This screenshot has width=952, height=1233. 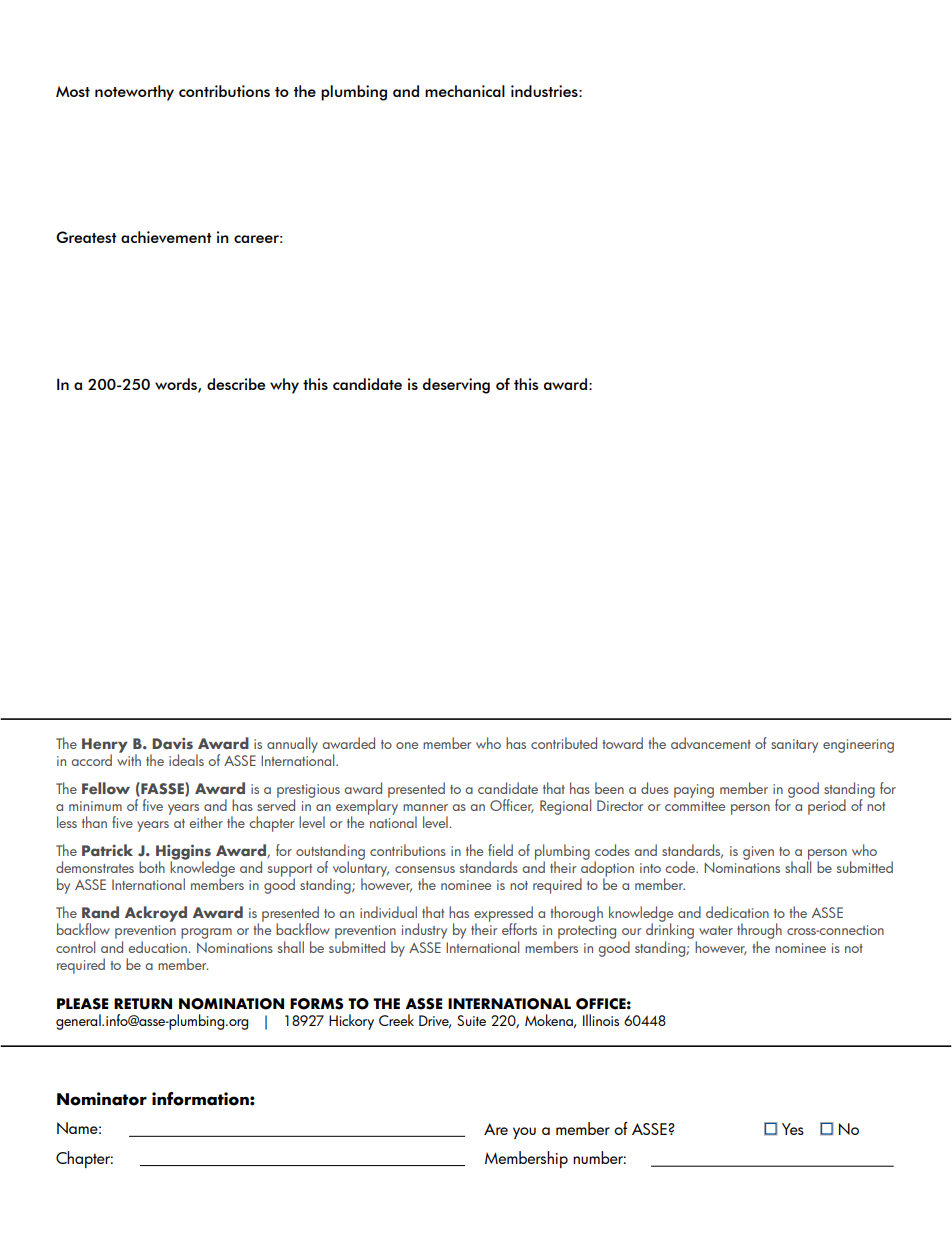 I want to click on manner, so click(x=425, y=807).
